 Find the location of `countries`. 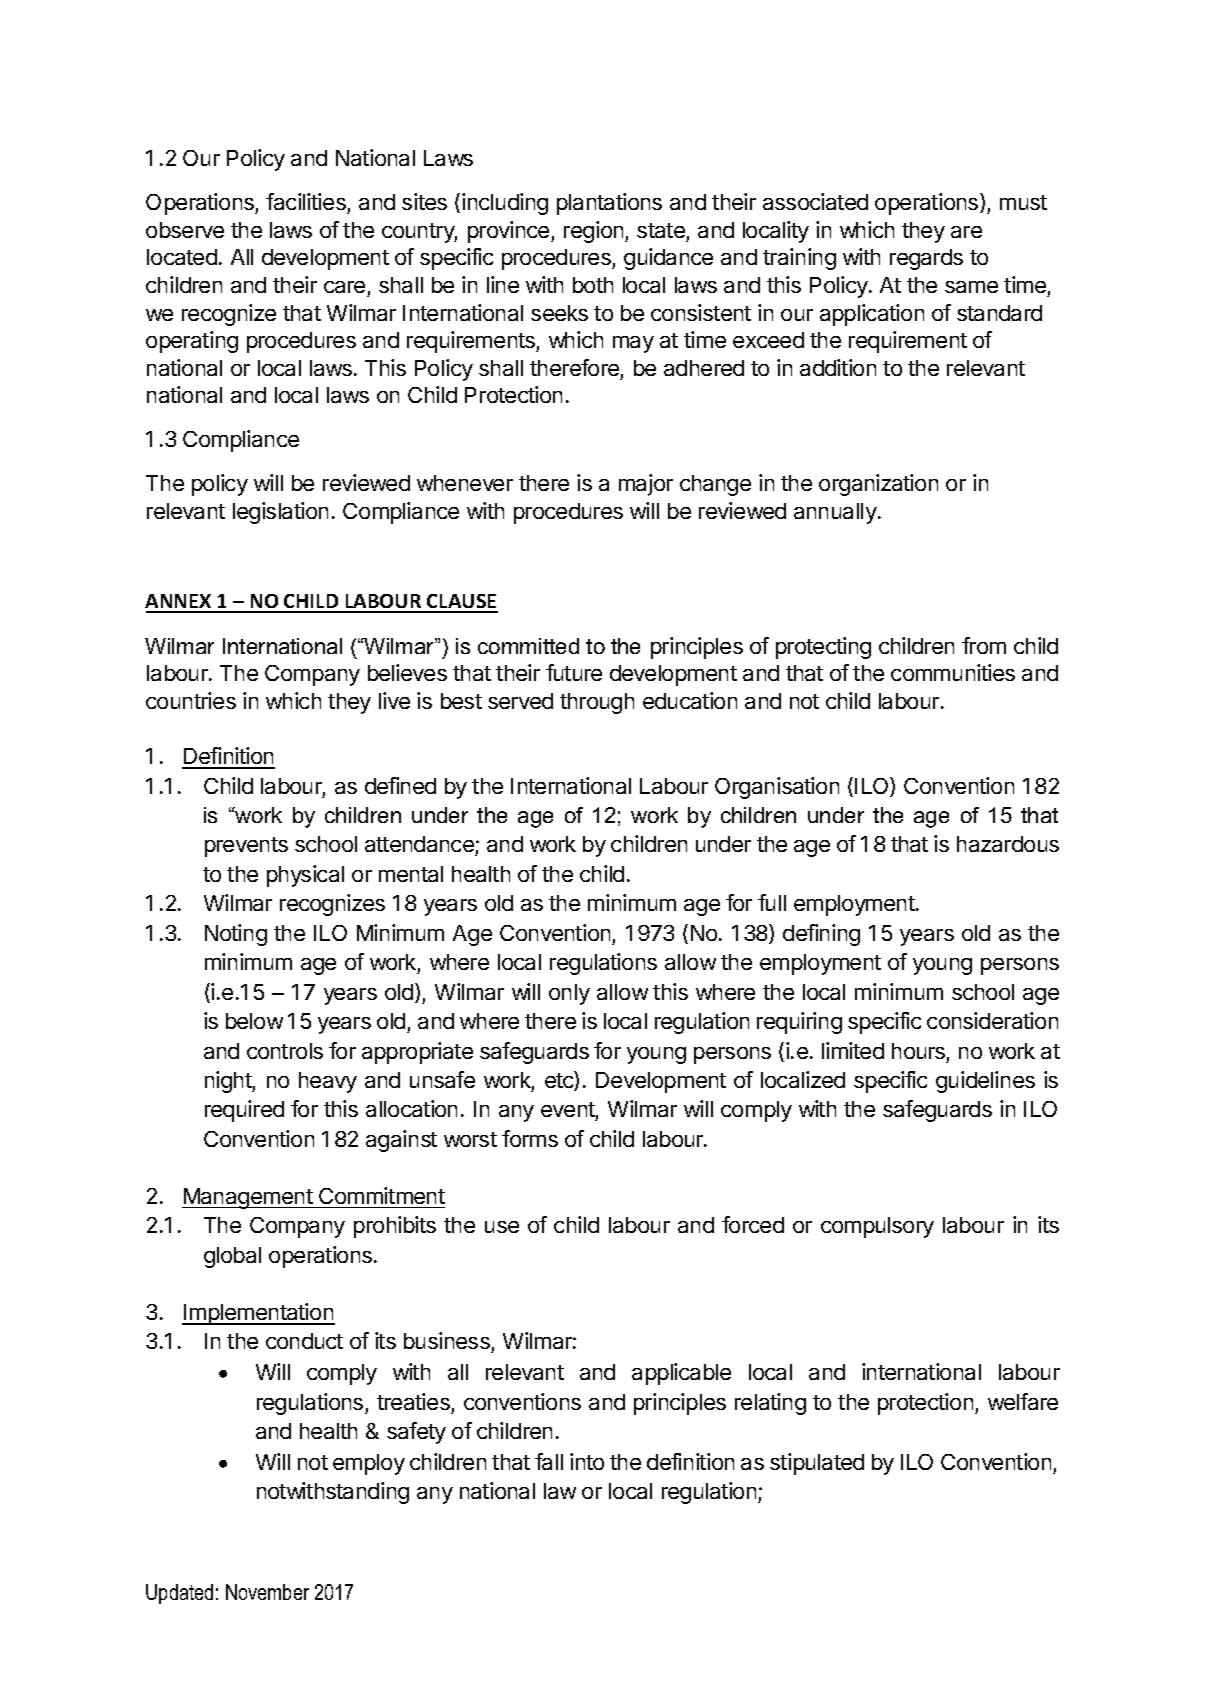

countries is located at coordinates (191, 700).
